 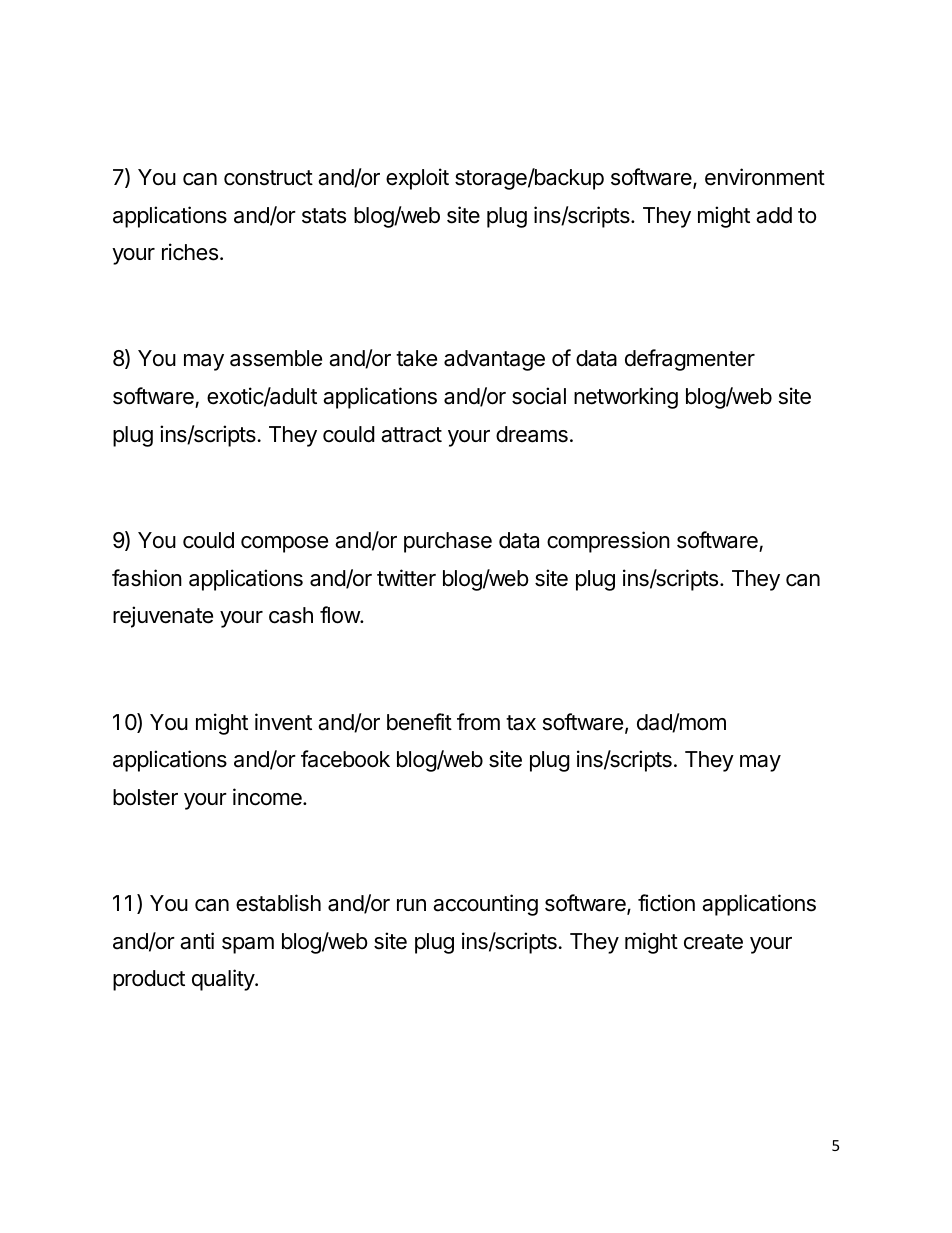 I want to click on attract, so click(x=411, y=435).
